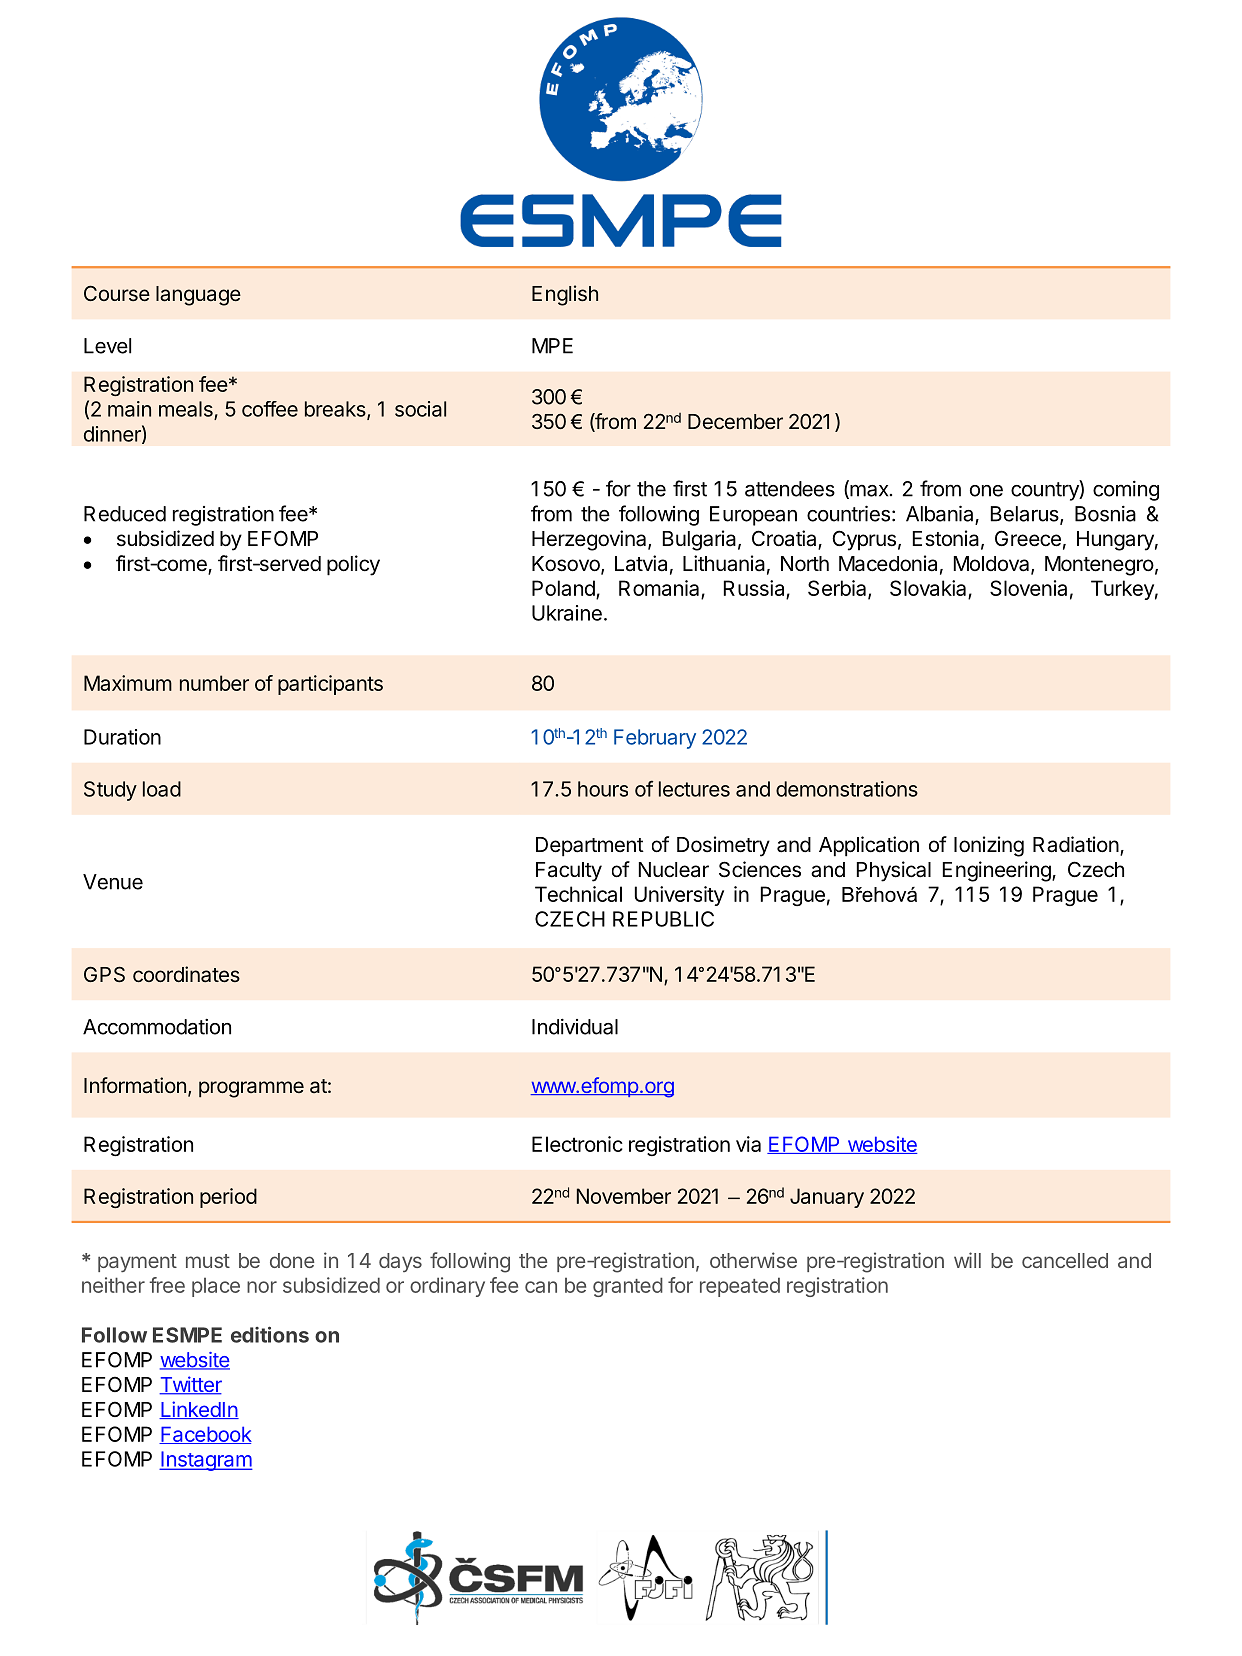 The height and width of the page is (1656, 1242). Describe the element at coordinates (228, 1198) in the page. I see `period` at that location.
